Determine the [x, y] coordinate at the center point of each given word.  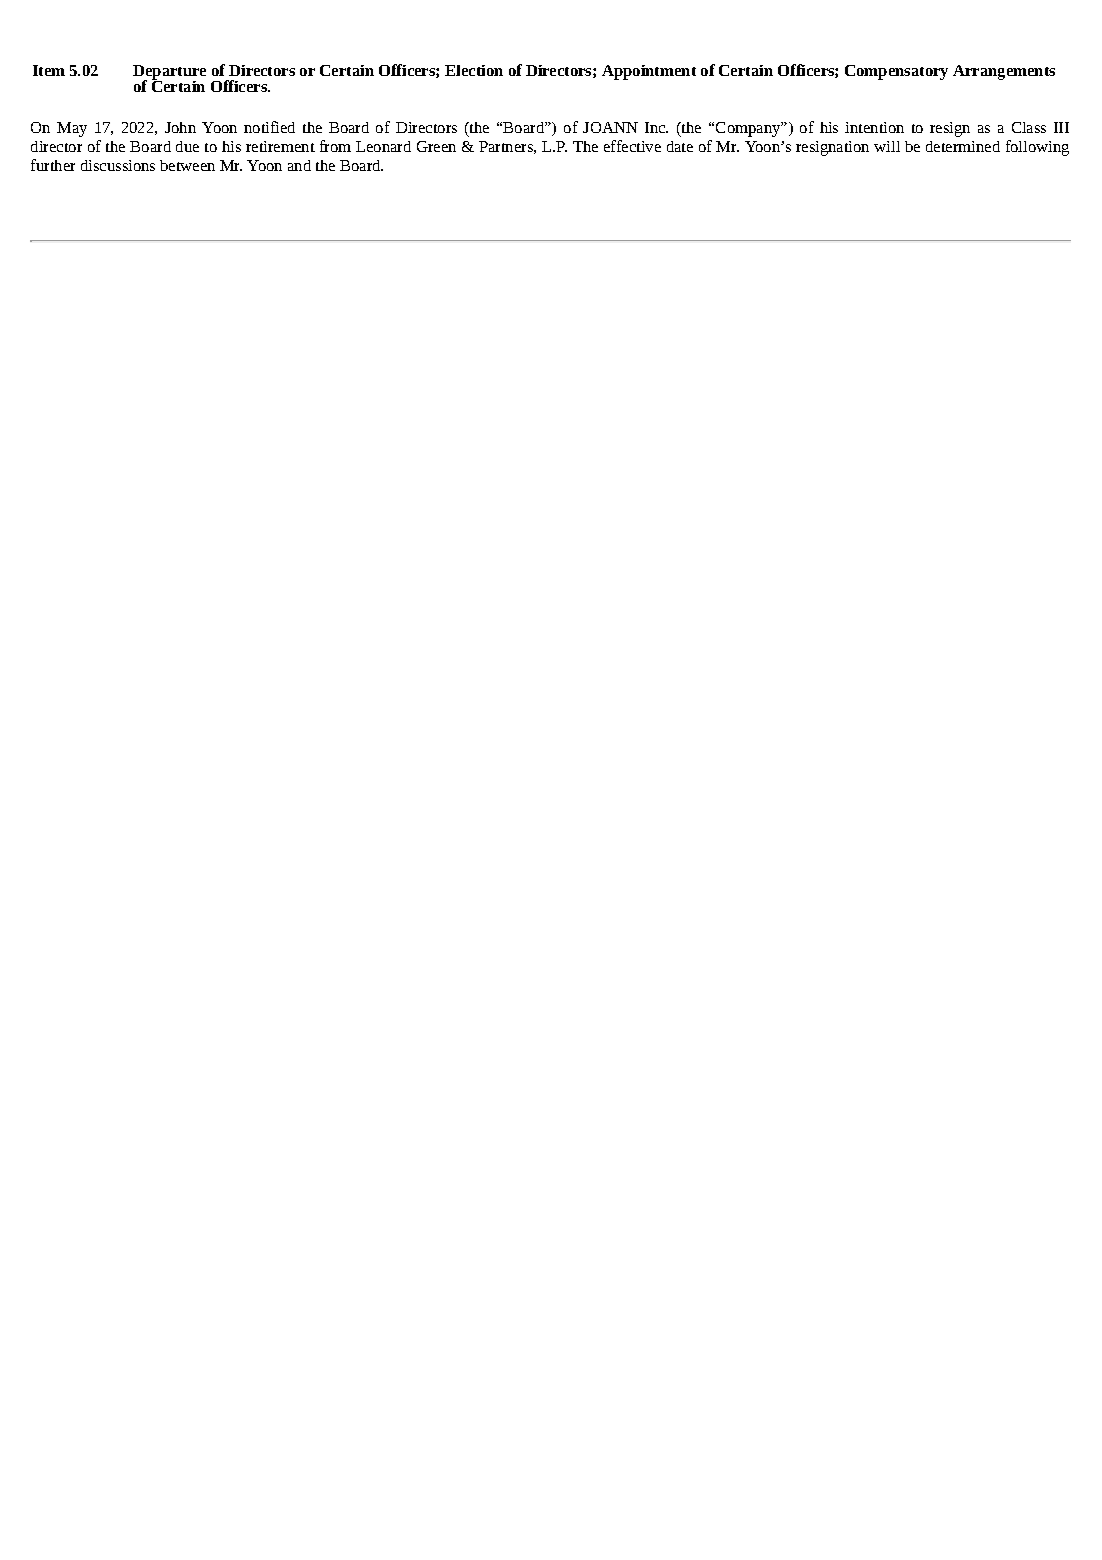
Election [474, 70]
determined [963, 146]
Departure [169, 73]
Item [49, 70]
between [187, 165]
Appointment [649, 72]
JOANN [610, 127]
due [187, 146]
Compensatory [896, 72]
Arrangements [1004, 72]
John [180, 127]
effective [632, 146]
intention [874, 127]
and [299, 165]
